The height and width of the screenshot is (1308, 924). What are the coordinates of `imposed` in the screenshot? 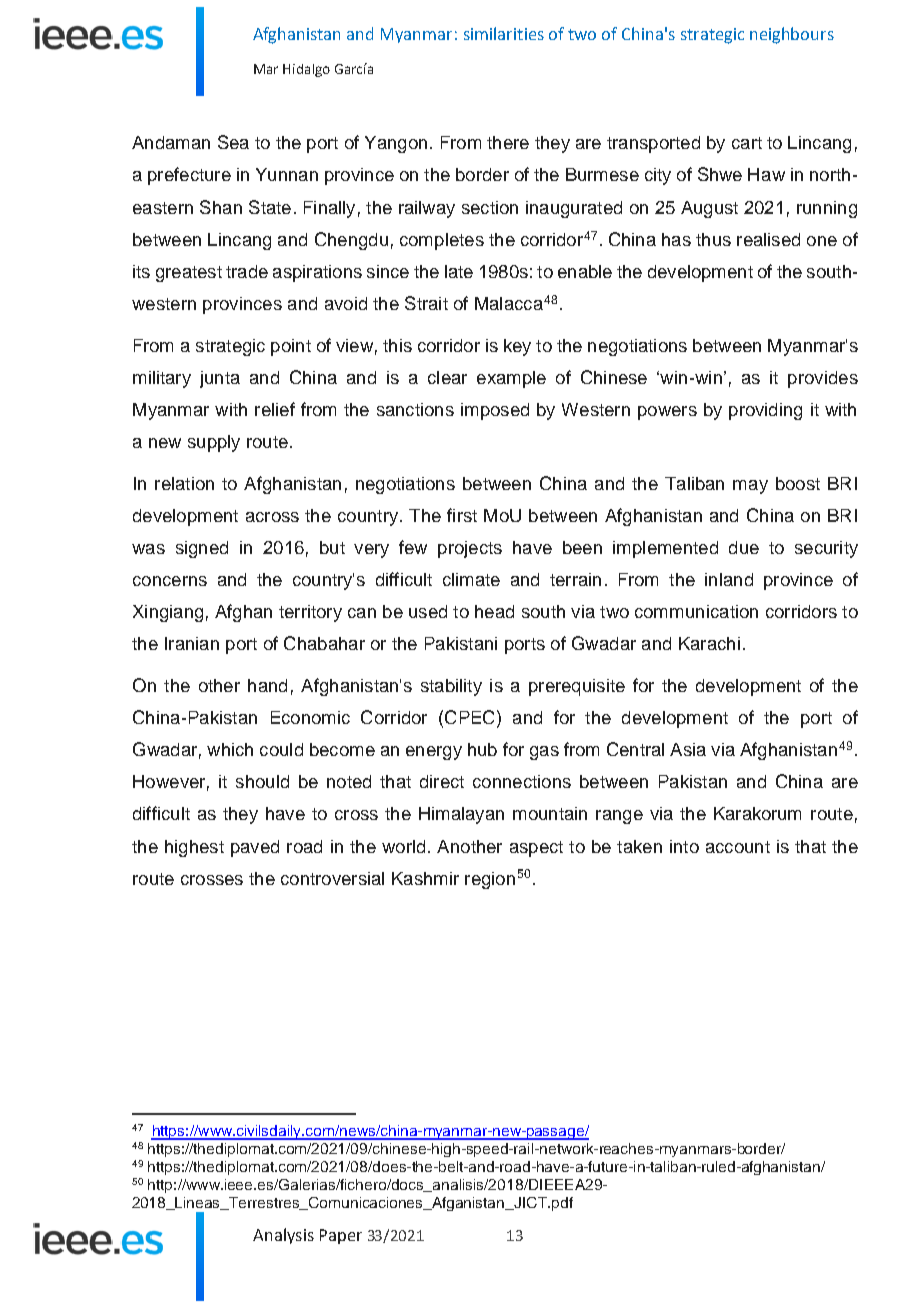 It's located at (495, 411).
